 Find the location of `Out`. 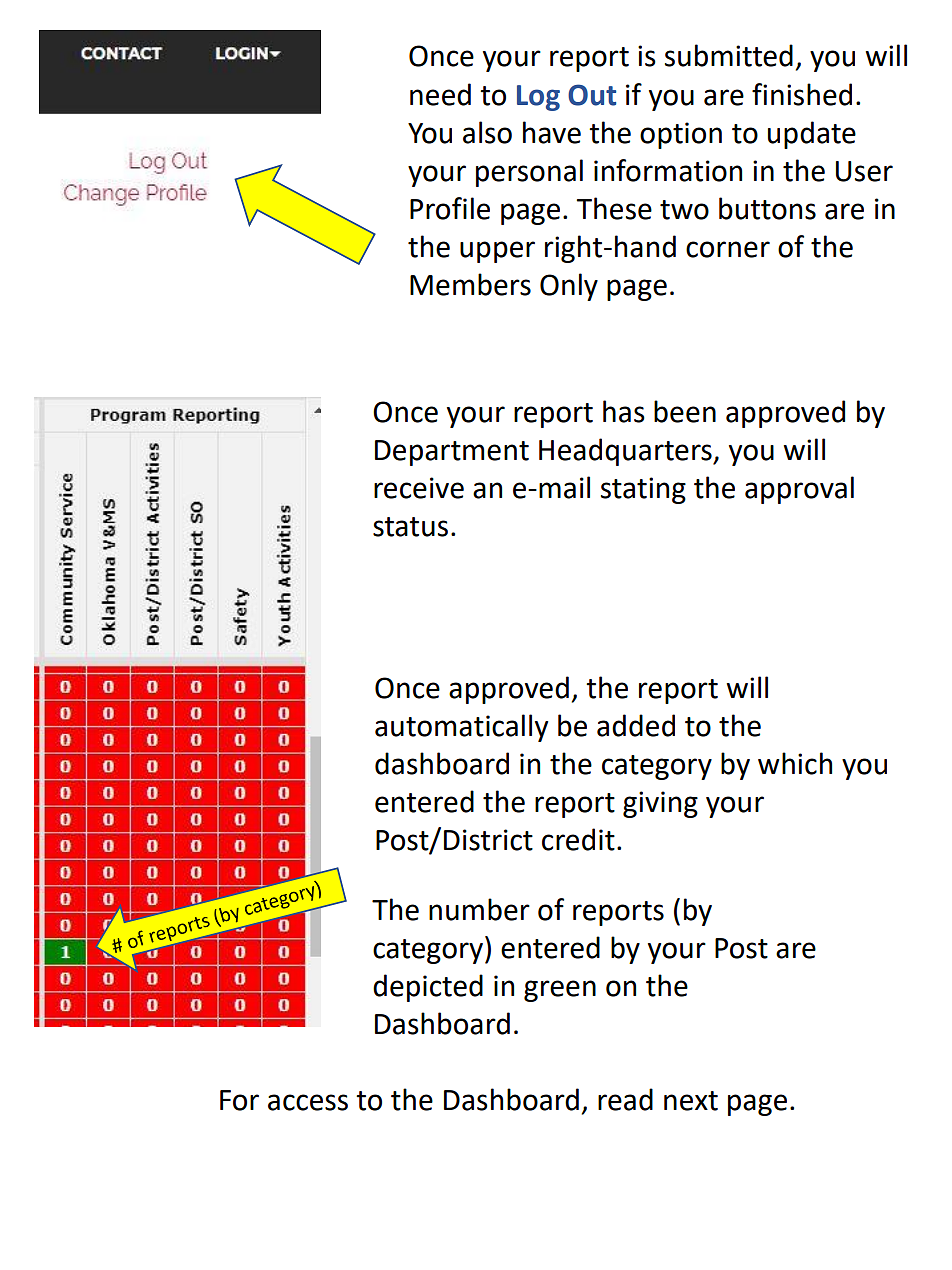

Out is located at coordinates (592, 95).
